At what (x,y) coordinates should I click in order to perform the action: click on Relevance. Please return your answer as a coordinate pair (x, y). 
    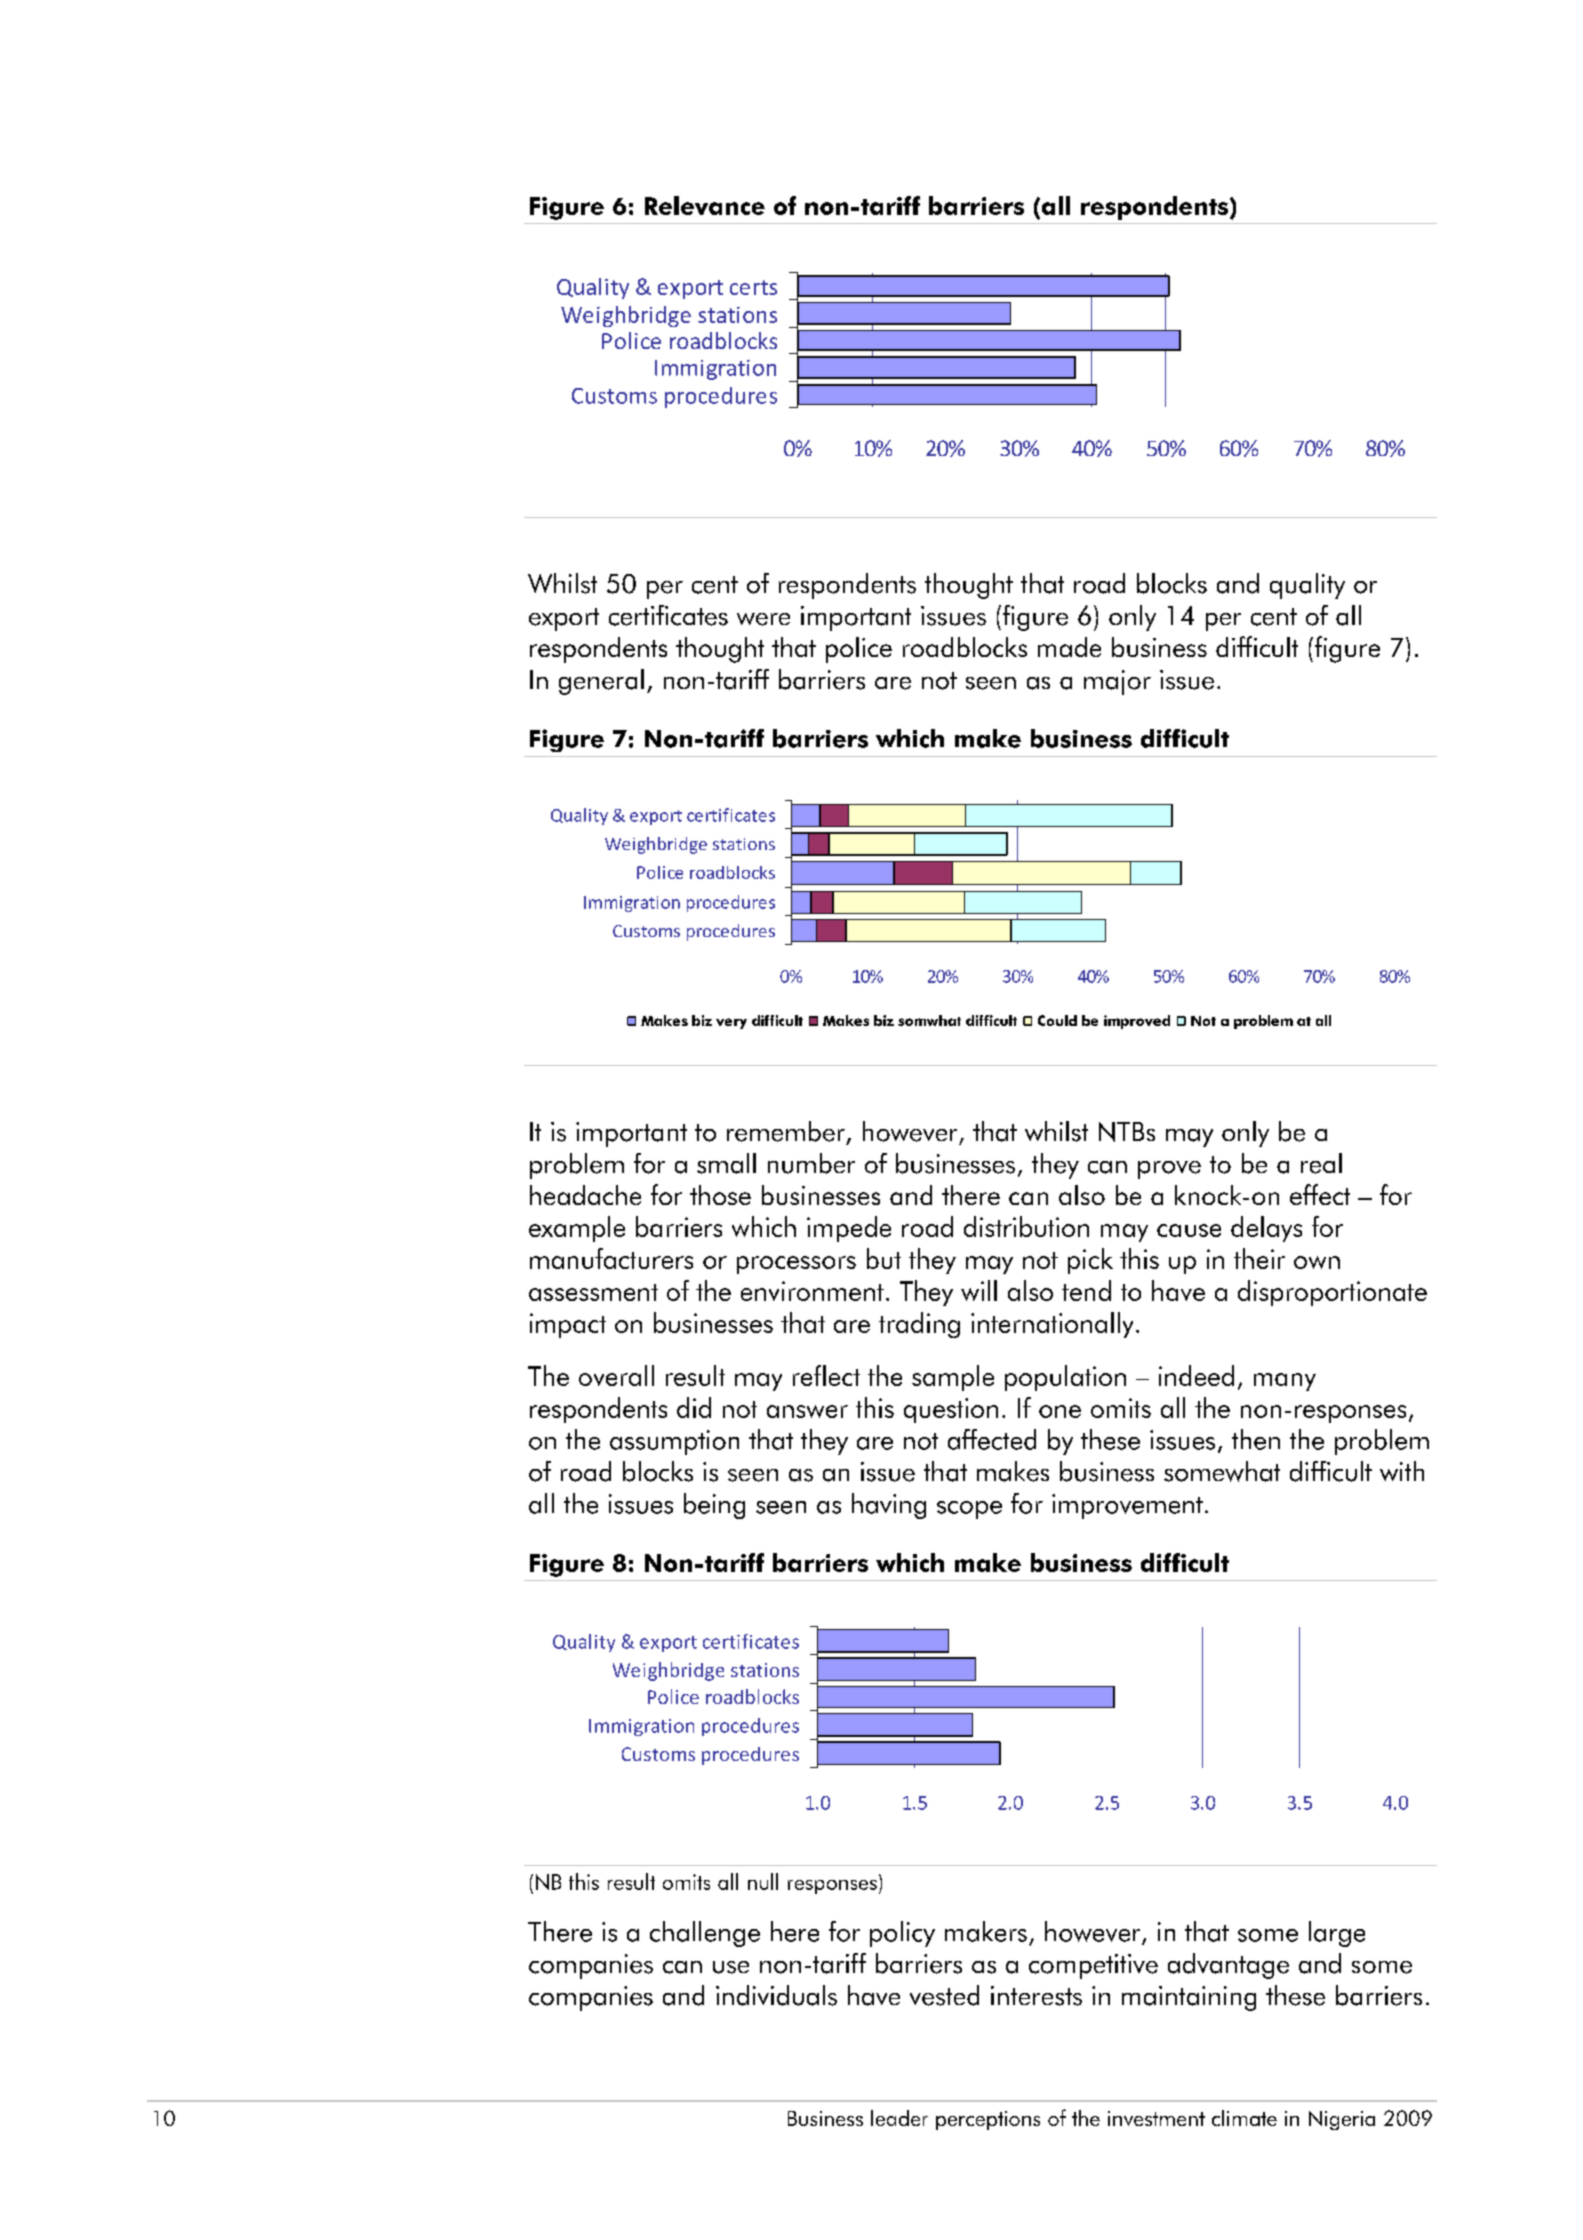
    Looking at the image, I should click on (705, 205).
